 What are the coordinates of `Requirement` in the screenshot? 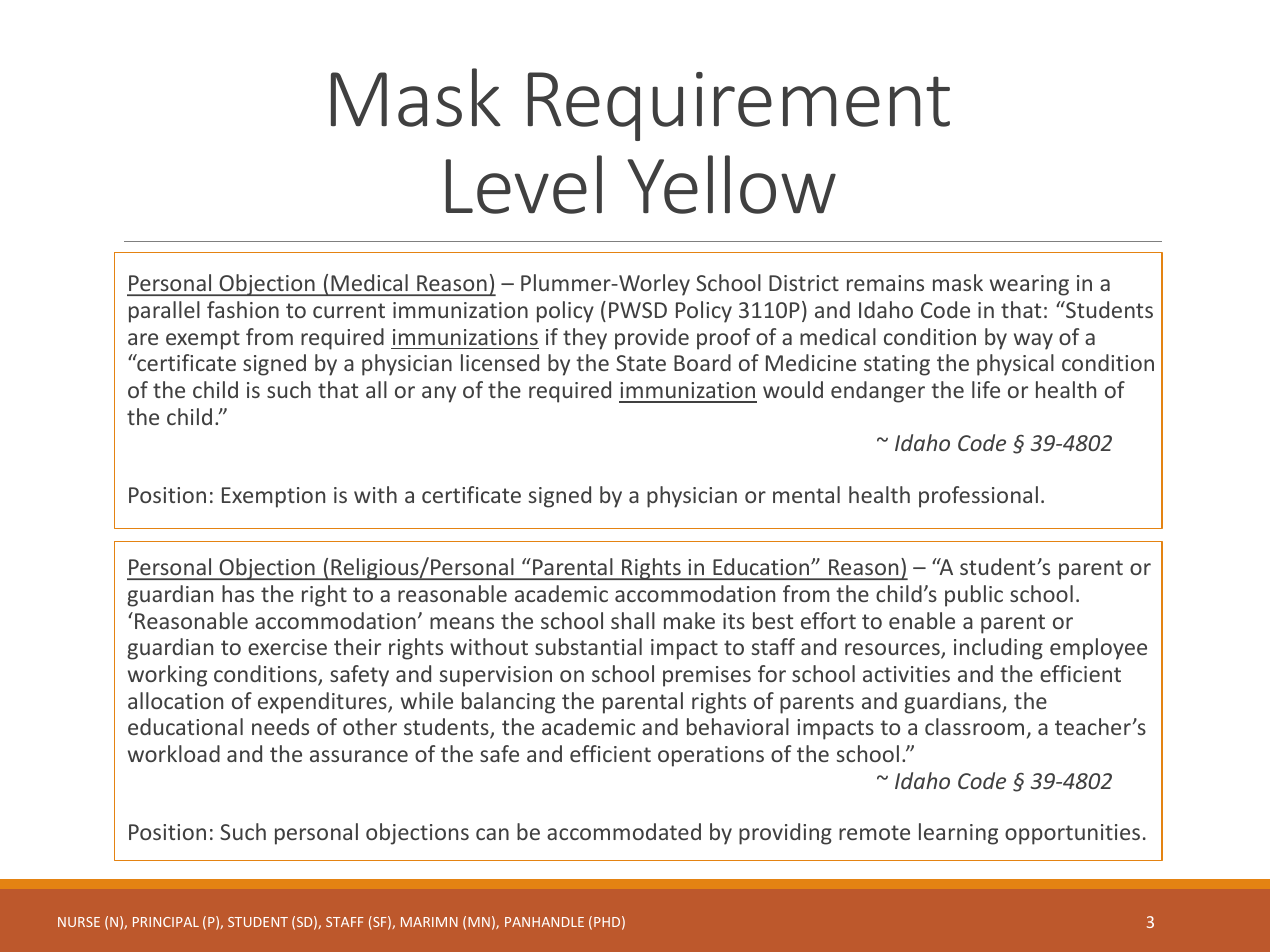 It's located at (739, 106).
